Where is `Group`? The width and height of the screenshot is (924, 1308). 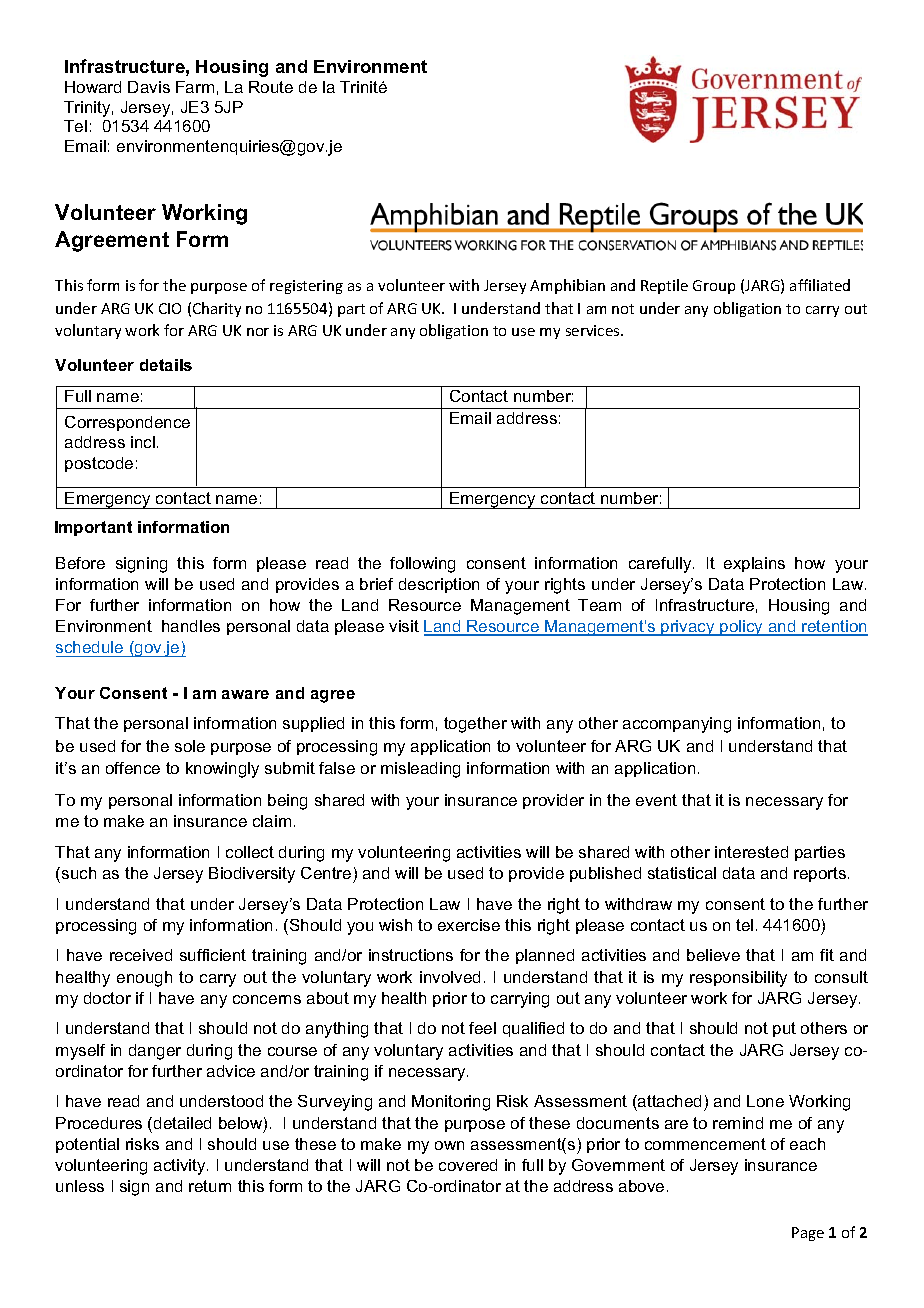
Group is located at coordinates (714, 287).
